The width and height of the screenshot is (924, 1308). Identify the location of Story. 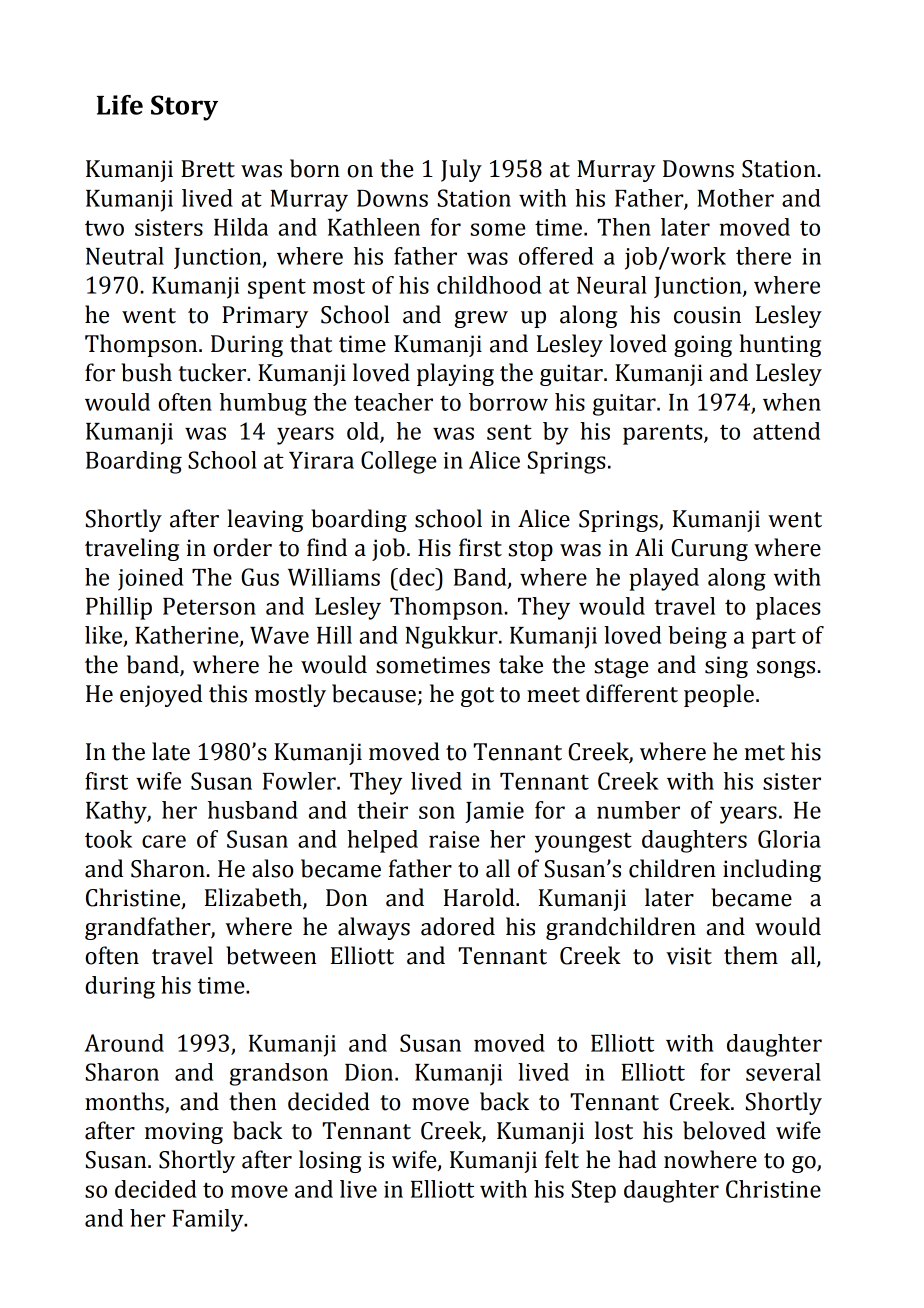
(184, 108).
